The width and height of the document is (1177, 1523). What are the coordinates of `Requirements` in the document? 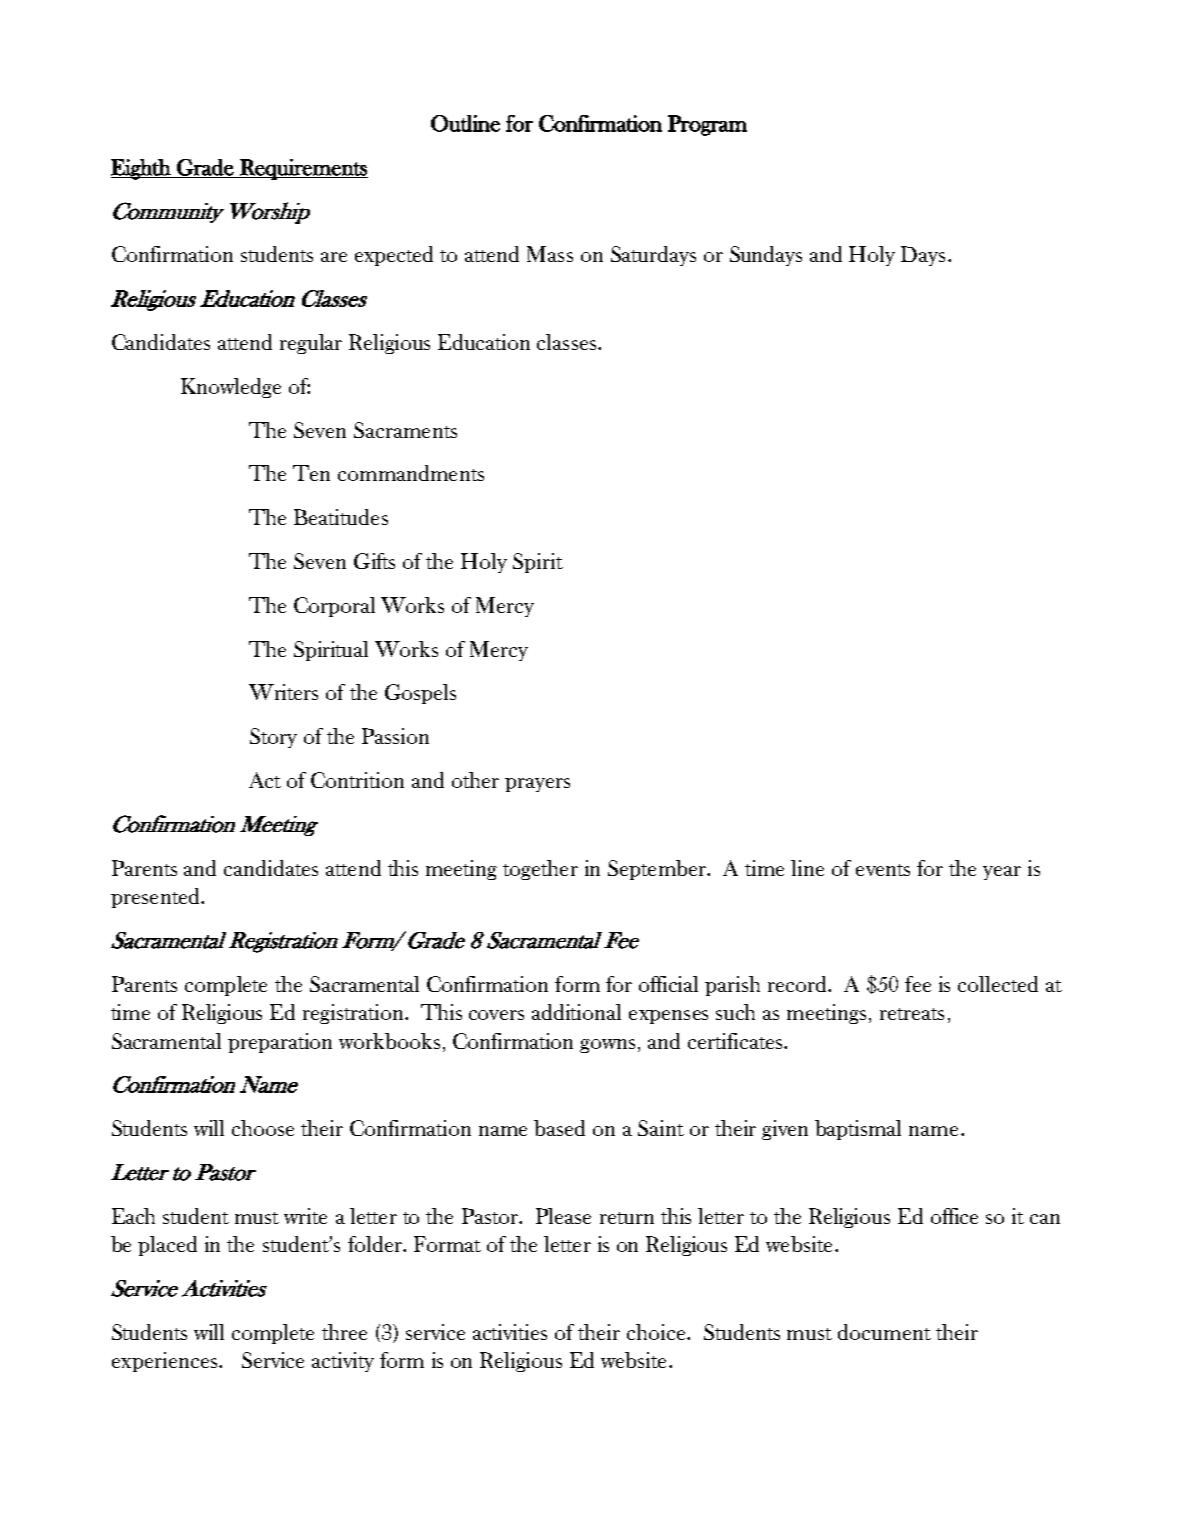 It's located at (303, 169).
